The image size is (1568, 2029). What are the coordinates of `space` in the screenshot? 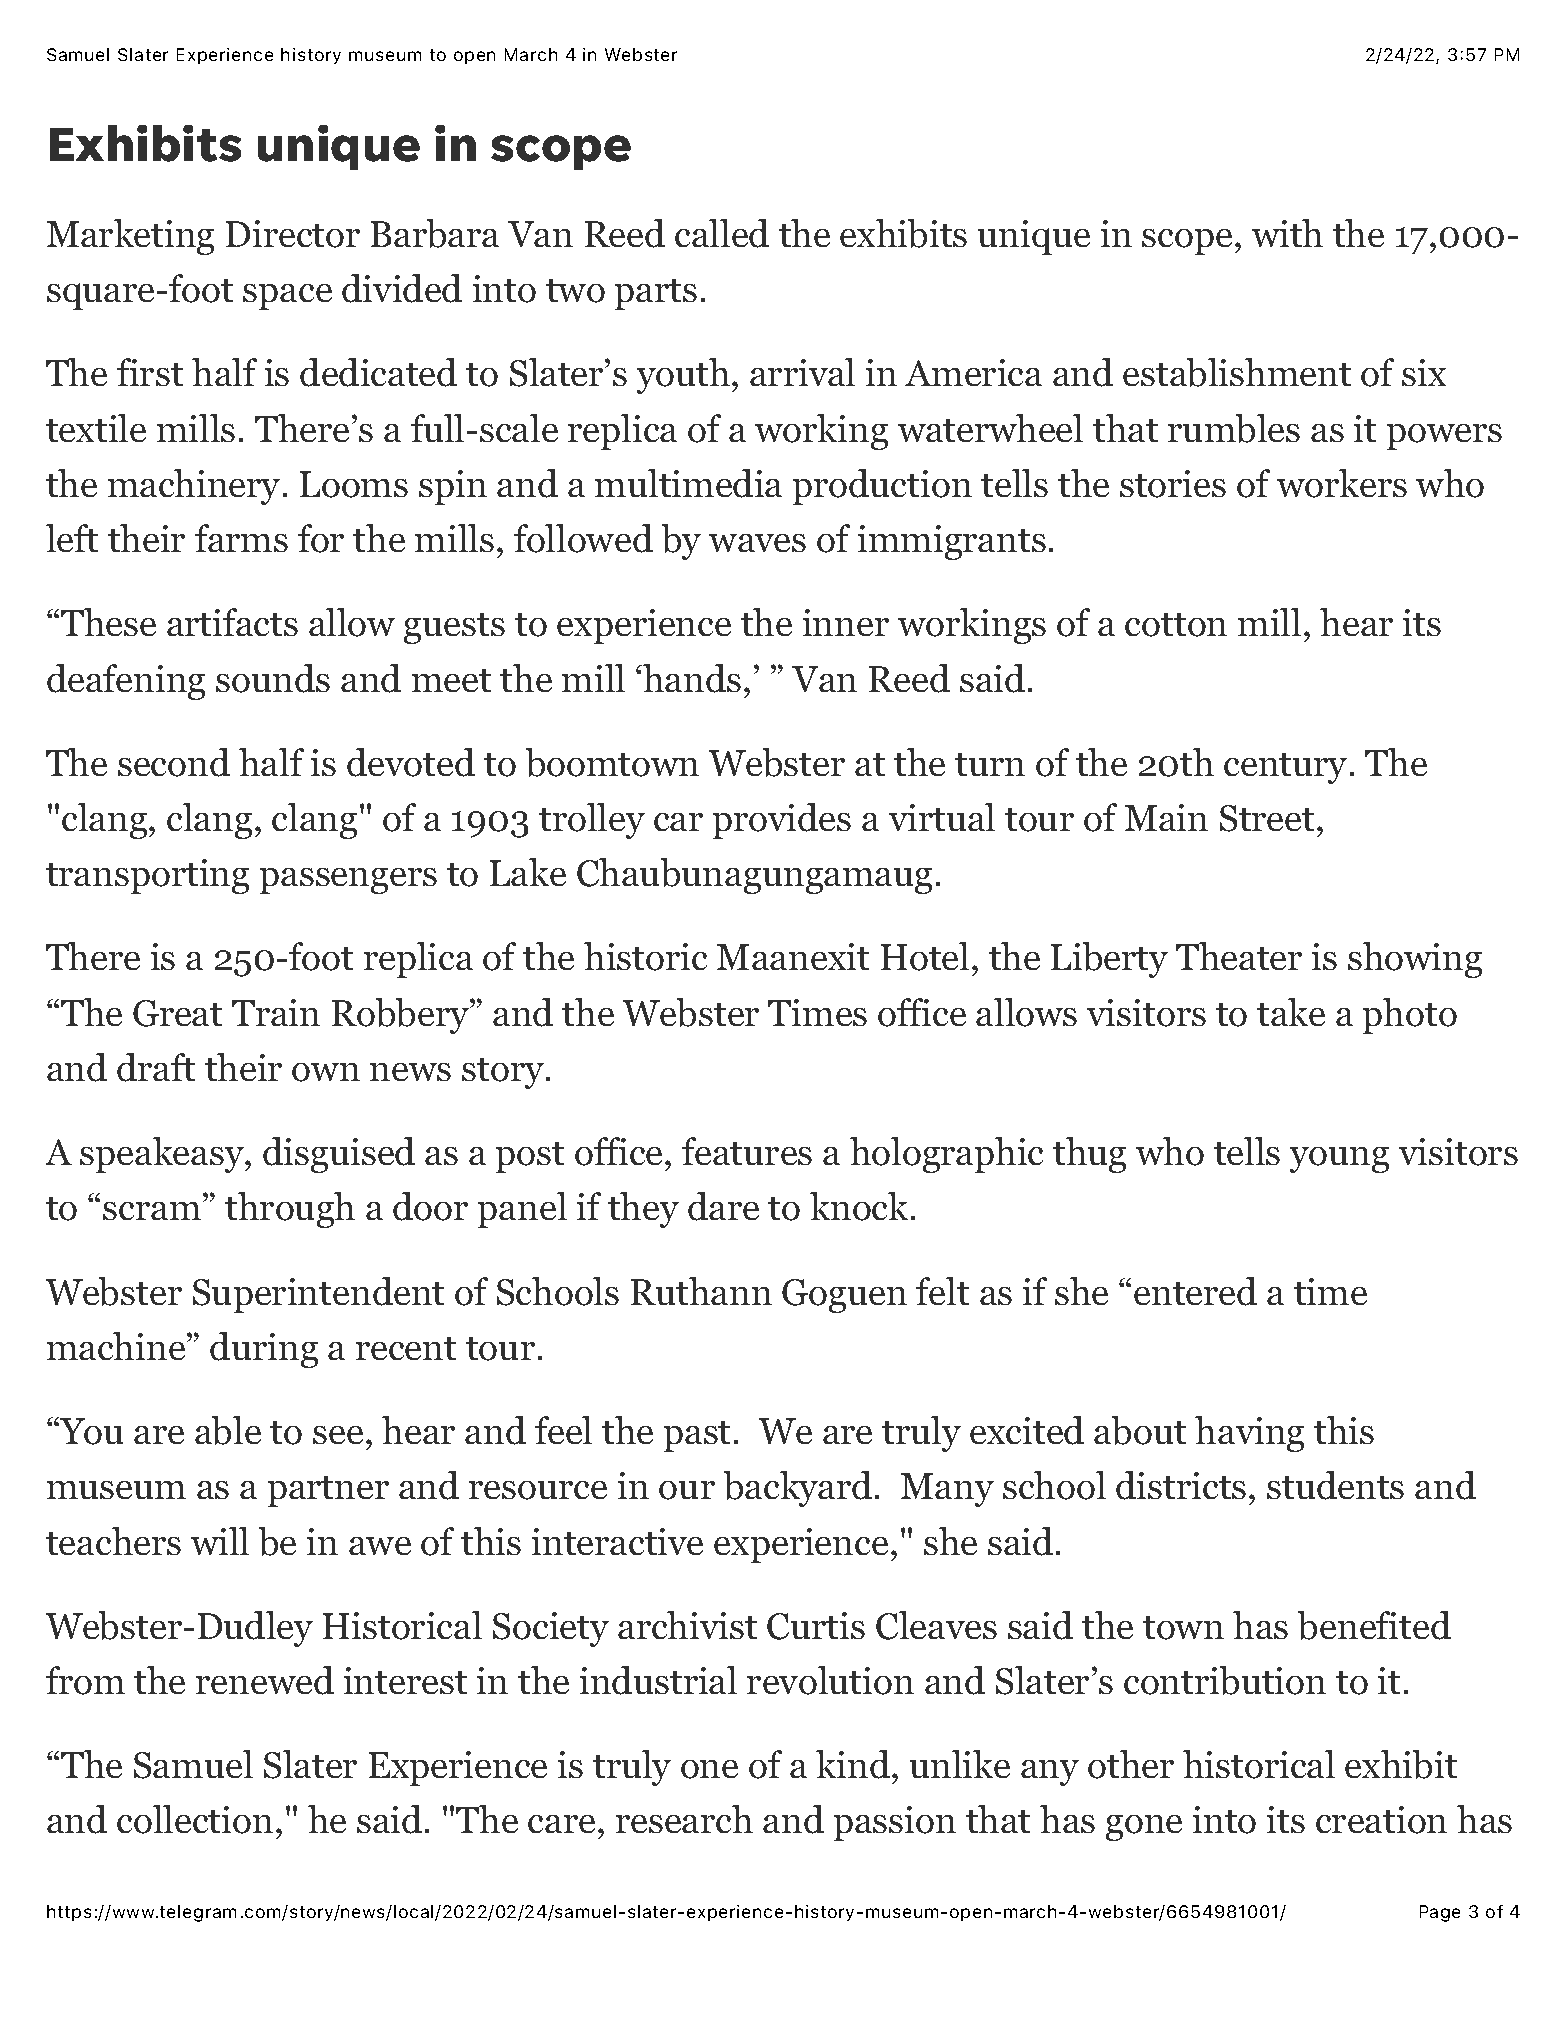 It's located at (287, 297).
